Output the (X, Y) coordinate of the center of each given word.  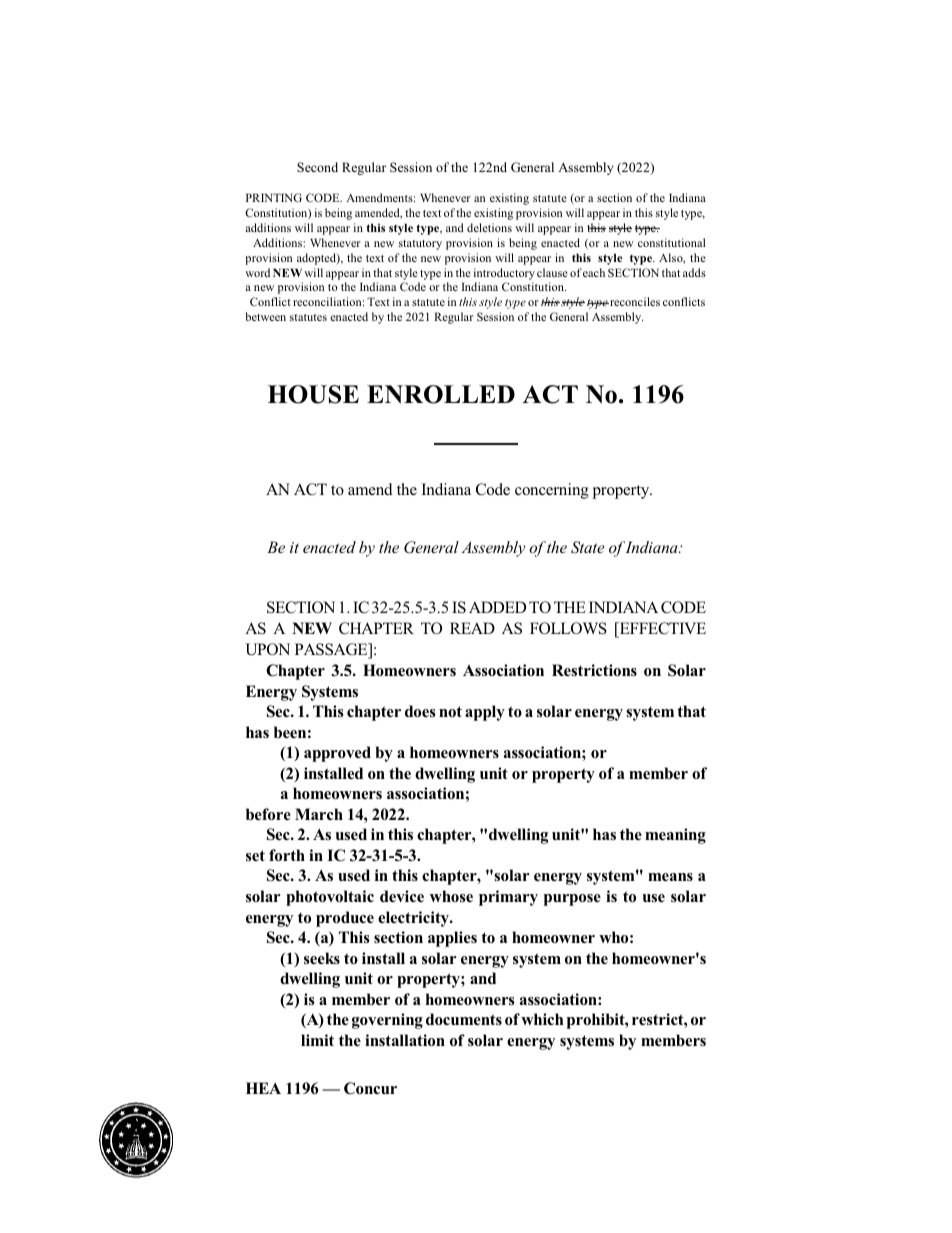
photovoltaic (330, 898)
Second (317, 167)
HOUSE (313, 394)
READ (472, 628)
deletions (489, 227)
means (670, 877)
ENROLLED (441, 394)
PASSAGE (332, 650)
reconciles (634, 301)
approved (337, 754)
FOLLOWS (568, 628)
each (594, 272)
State (588, 547)
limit (317, 1040)
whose (451, 896)
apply (485, 713)
